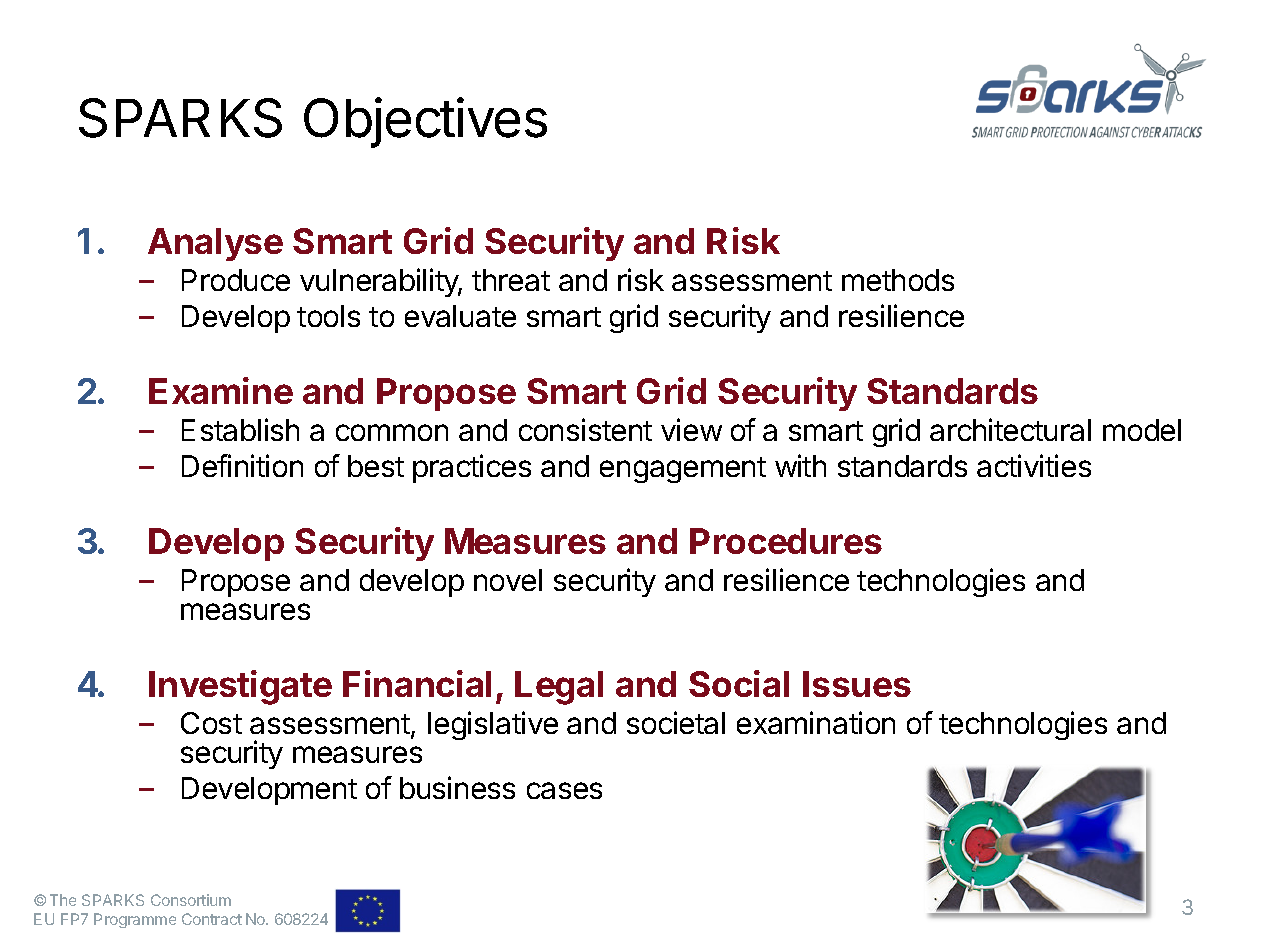 The width and height of the screenshot is (1270, 952). I want to click on activities, so click(1034, 465).
